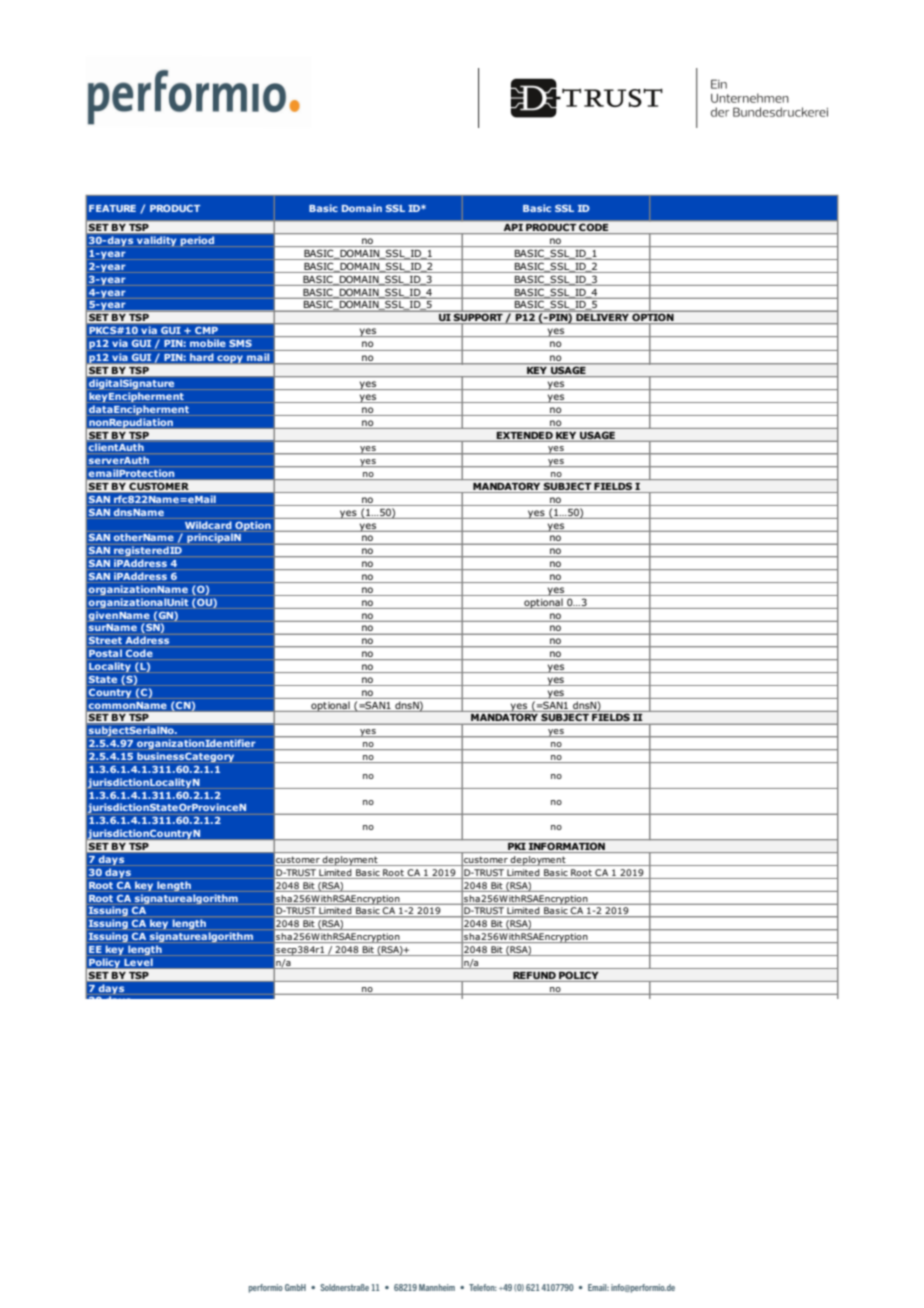 The height and width of the image is (1308, 924). What do you see at coordinates (207, 343) in the image?
I see `mobile` at bounding box center [207, 343].
